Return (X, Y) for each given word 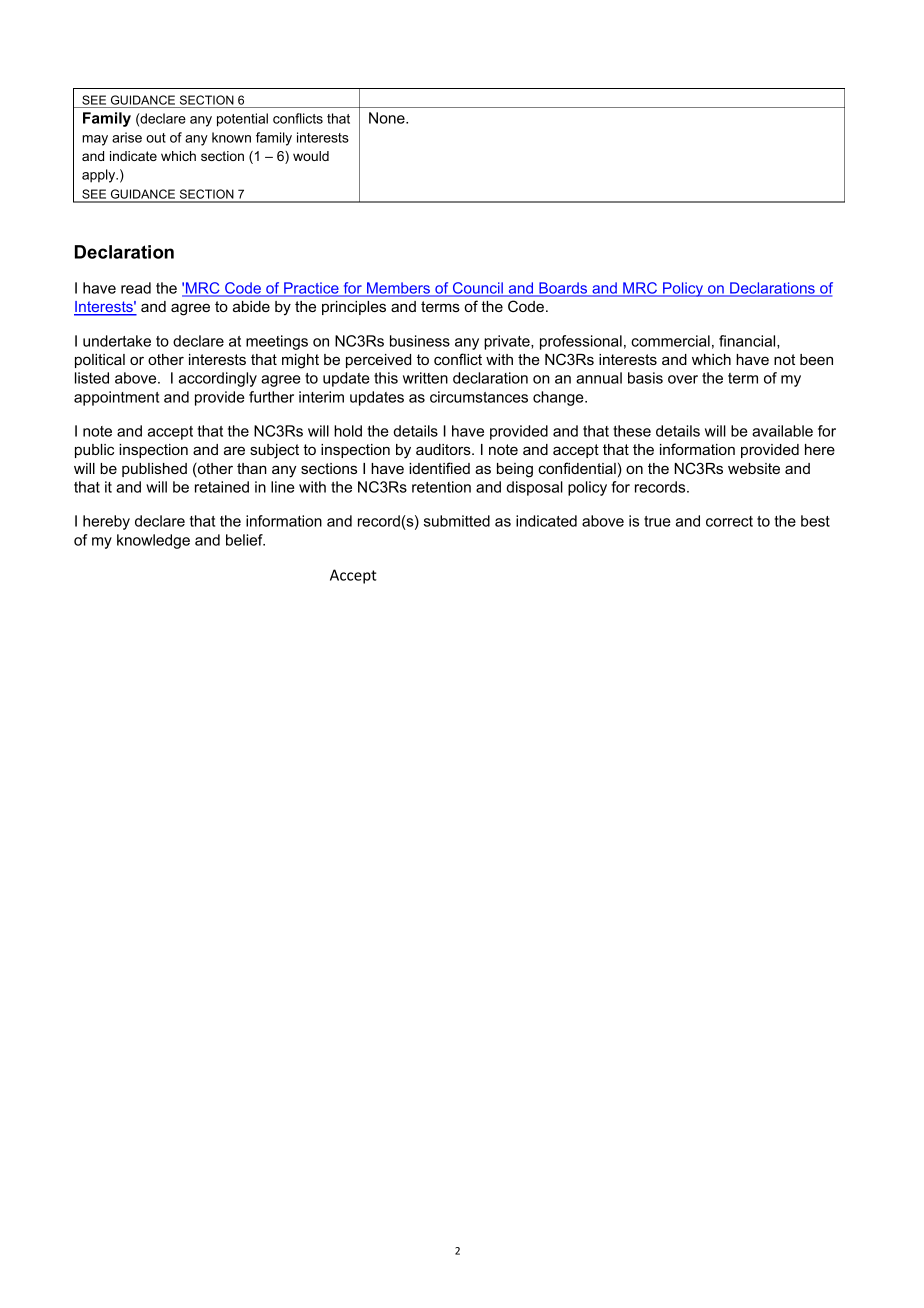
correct (729, 521)
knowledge (153, 541)
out (156, 138)
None (388, 118)
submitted (457, 521)
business (420, 341)
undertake (117, 341)
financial (748, 342)
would (311, 156)
